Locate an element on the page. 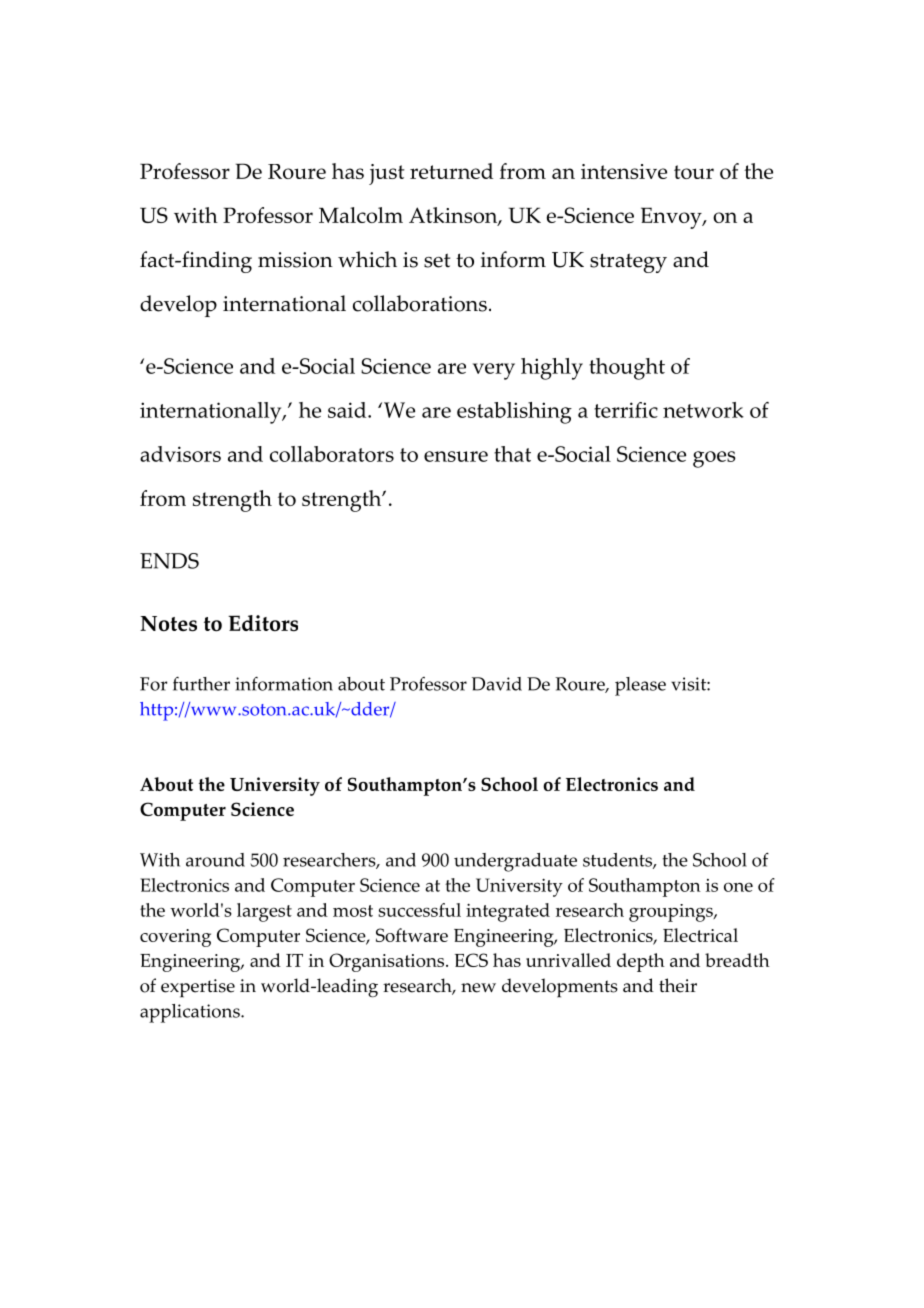  tour is located at coordinates (694, 172).
